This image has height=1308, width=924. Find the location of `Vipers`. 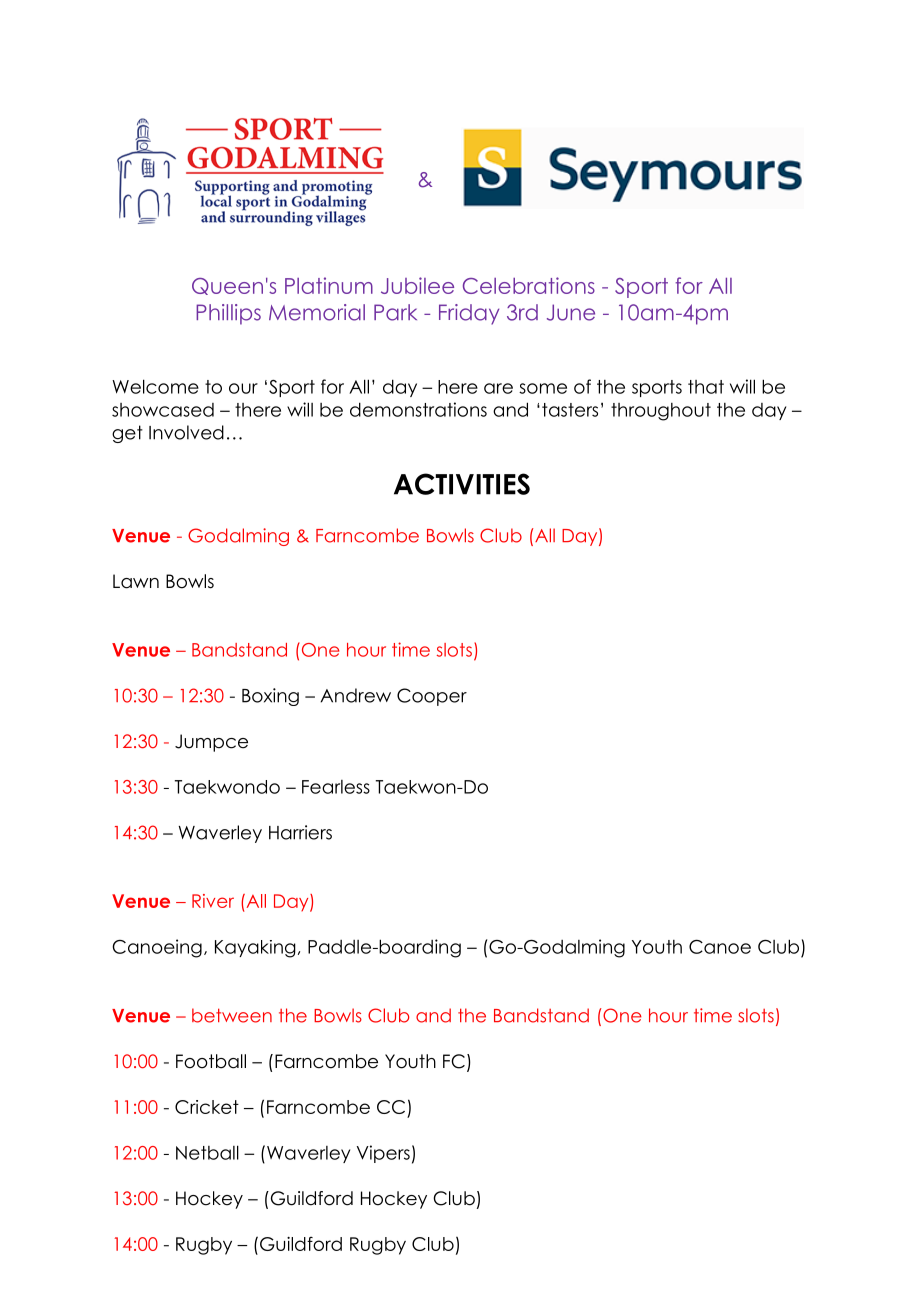

Vipers is located at coordinates (383, 1154).
